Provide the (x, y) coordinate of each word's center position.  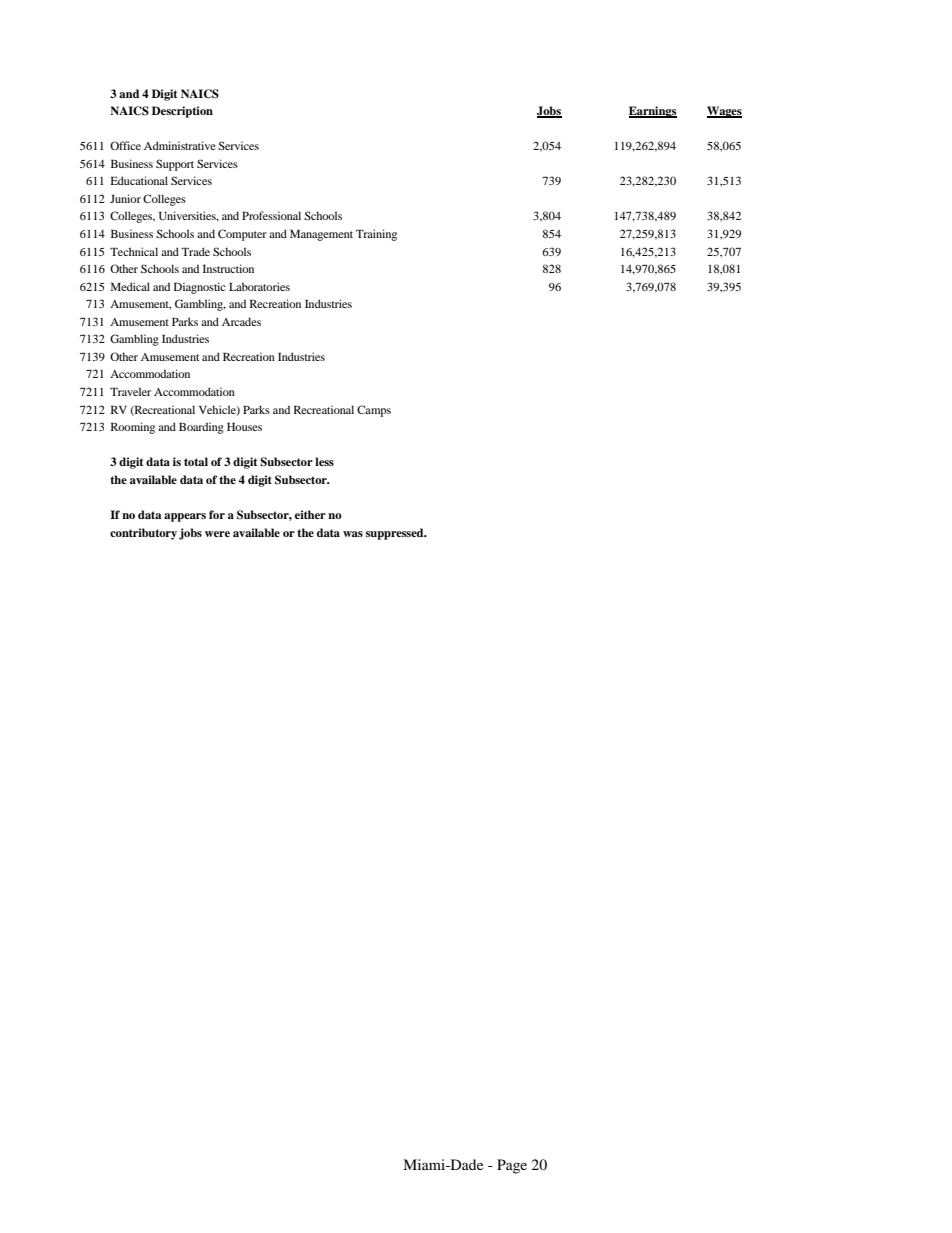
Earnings (653, 112)
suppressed (396, 534)
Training (376, 235)
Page (512, 1166)
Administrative (180, 145)
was (353, 534)
